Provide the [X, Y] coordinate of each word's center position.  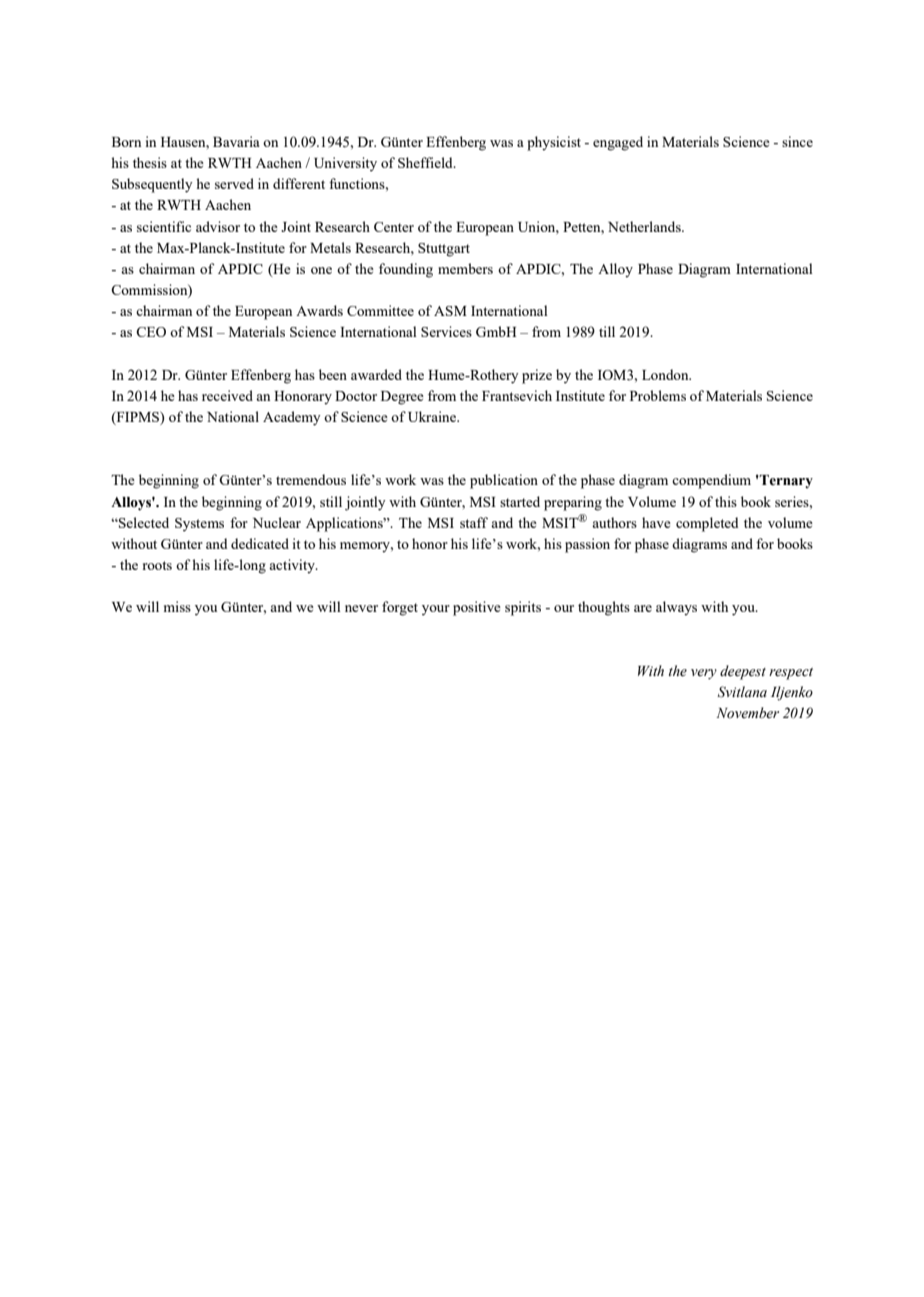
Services [446, 331]
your [436, 610]
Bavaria [236, 141]
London [666, 374]
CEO [151, 332]
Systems [199, 525]
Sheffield [426, 162]
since [797, 141]
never [361, 608]
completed [707, 524]
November [747, 713]
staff [474, 522]
